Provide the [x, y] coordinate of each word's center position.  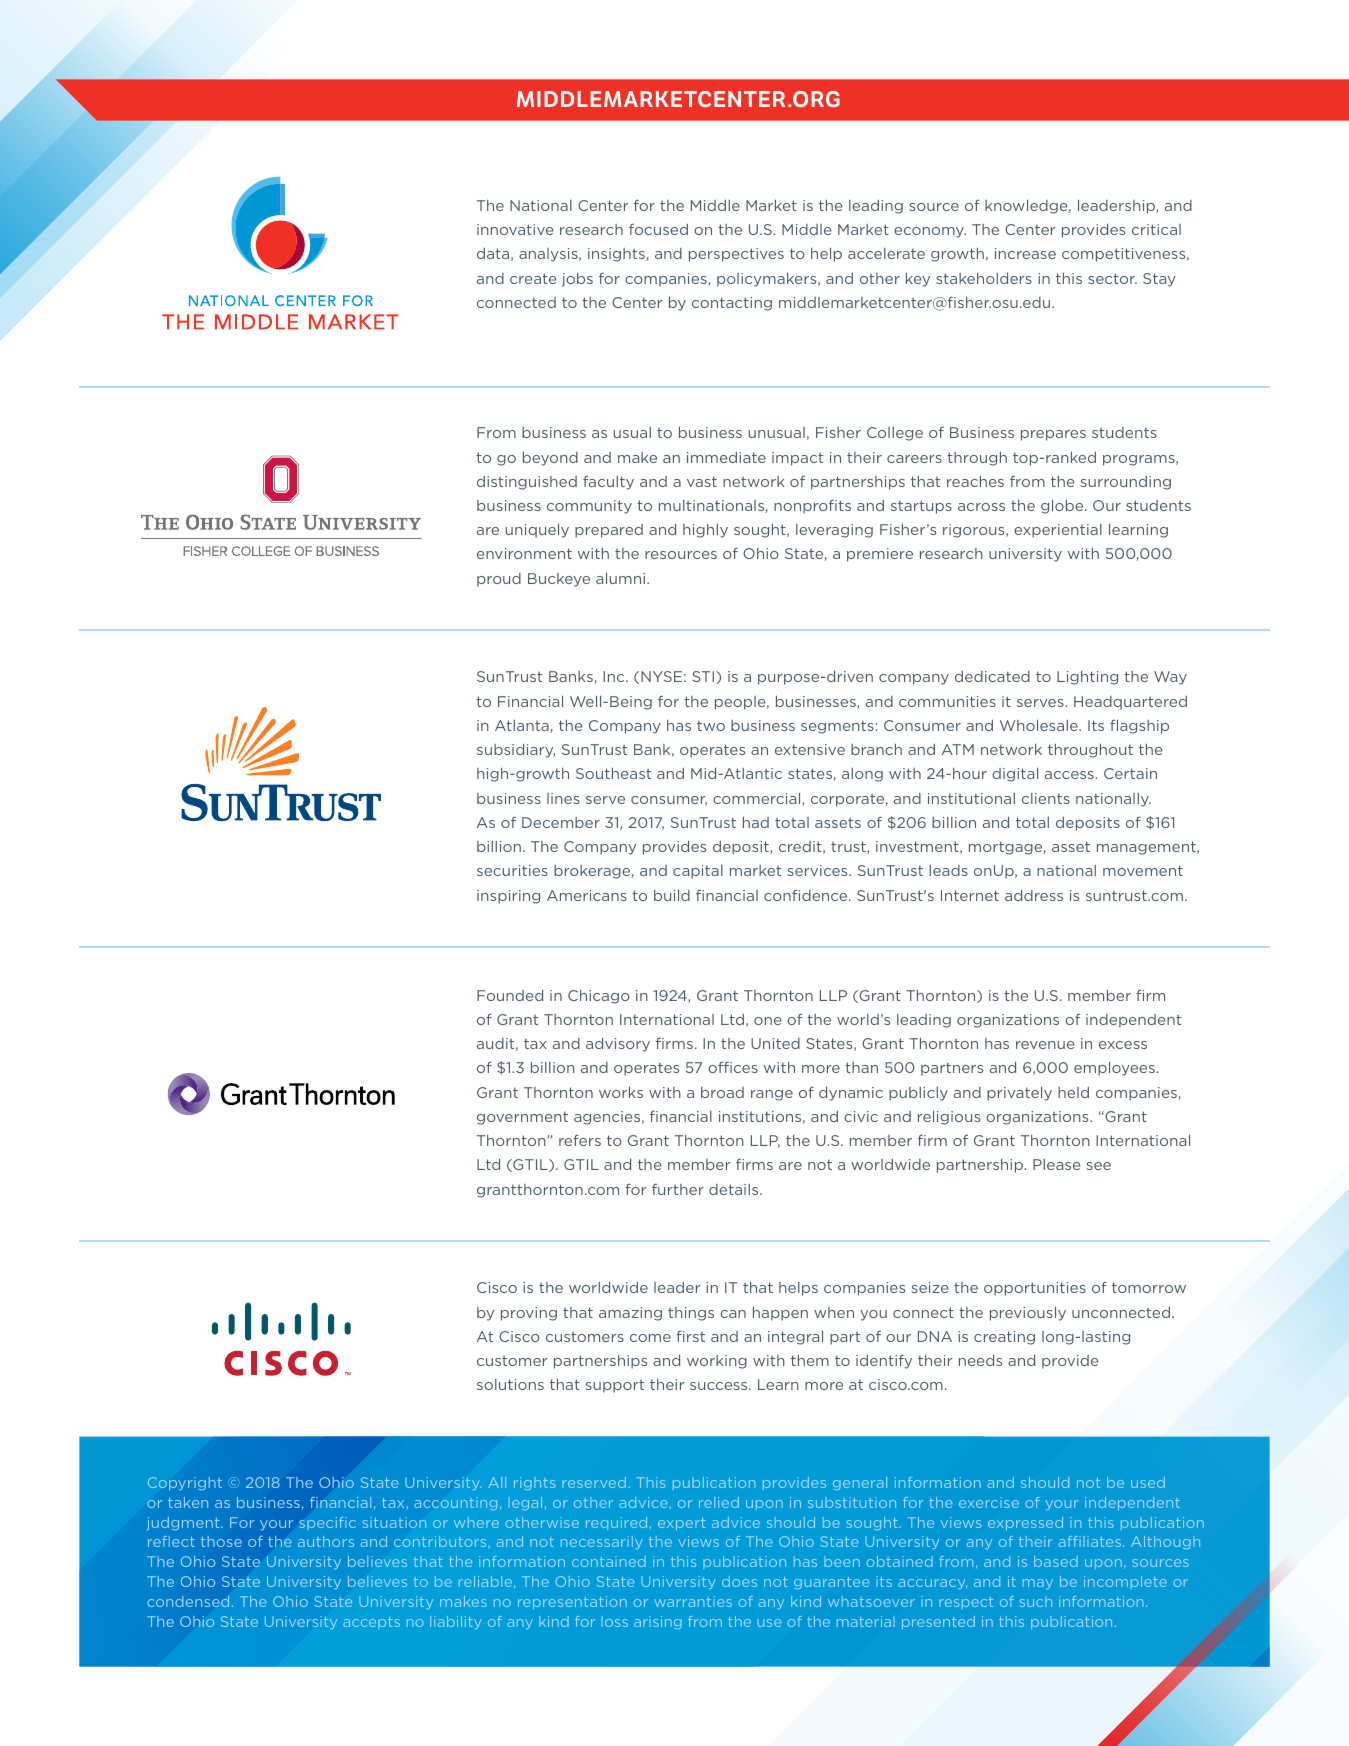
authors [326, 1541]
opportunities [1035, 1289]
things [691, 1314]
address [1034, 895]
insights [617, 255]
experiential [1058, 531]
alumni [620, 578]
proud [499, 580]
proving [529, 1314]
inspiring [508, 897]
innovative [515, 229]
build [672, 895]
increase [1025, 253]
